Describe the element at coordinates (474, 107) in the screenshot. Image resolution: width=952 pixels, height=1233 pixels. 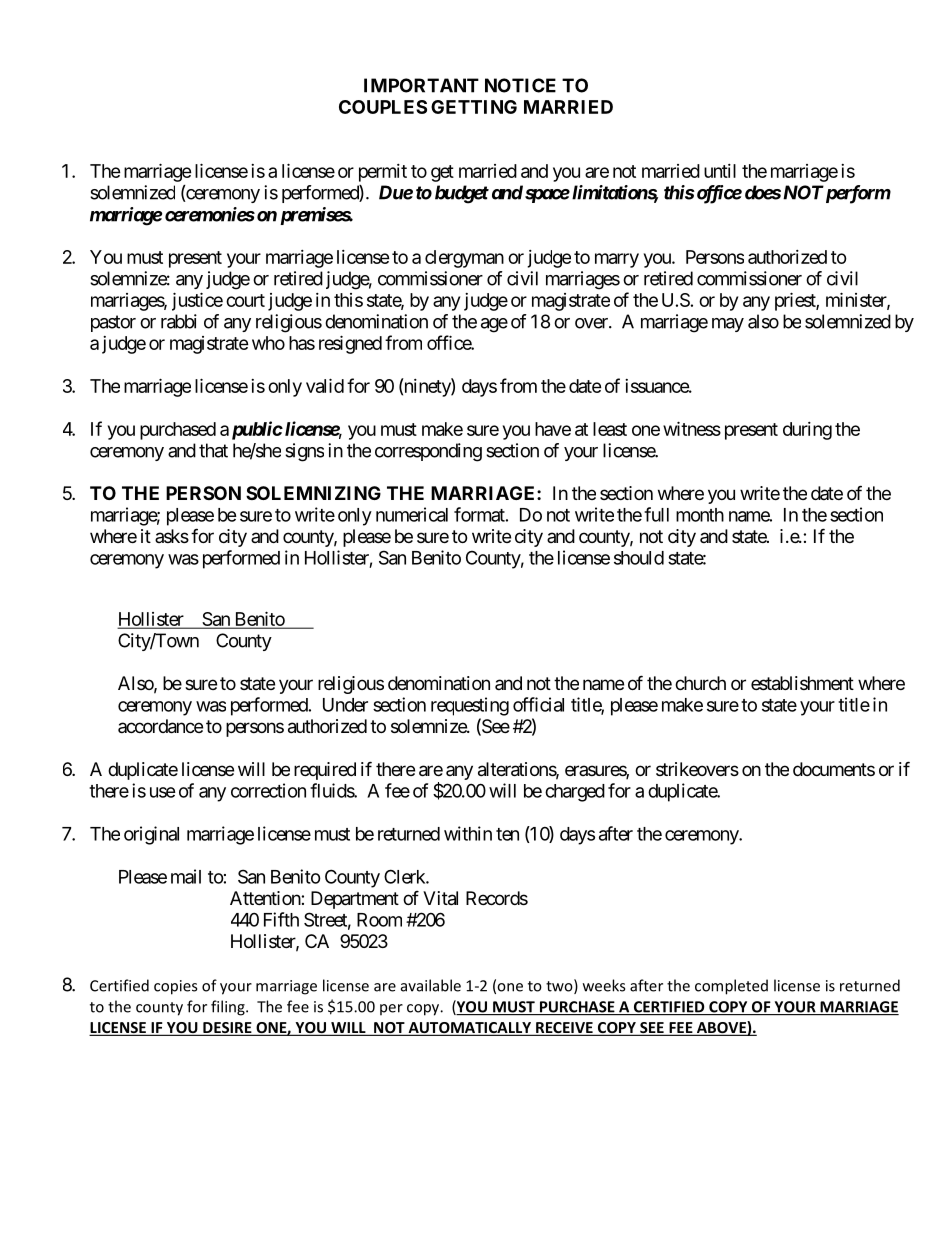
I see `GETTING` at that location.
